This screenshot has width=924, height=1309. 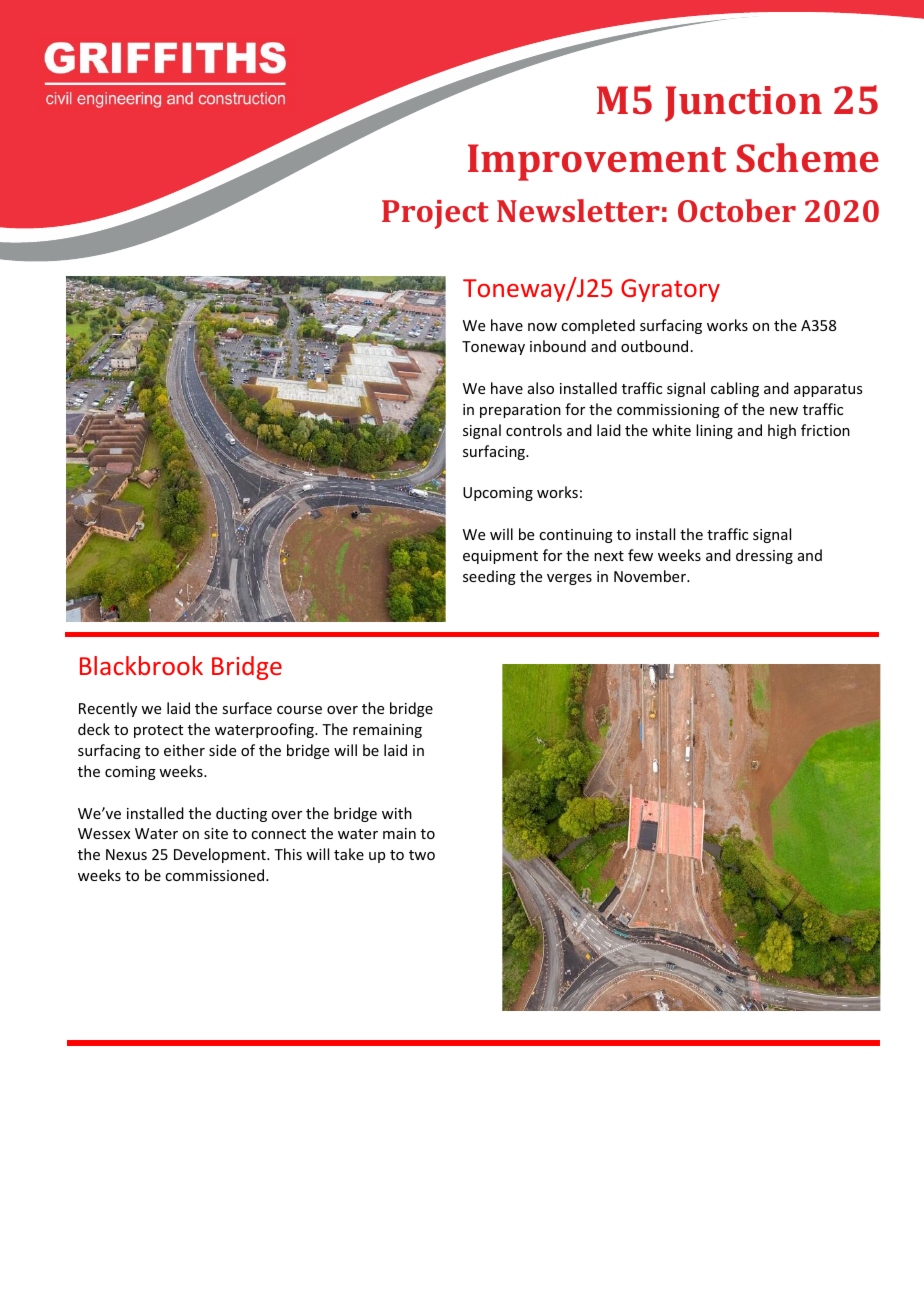 I want to click on inbound, so click(x=558, y=346).
